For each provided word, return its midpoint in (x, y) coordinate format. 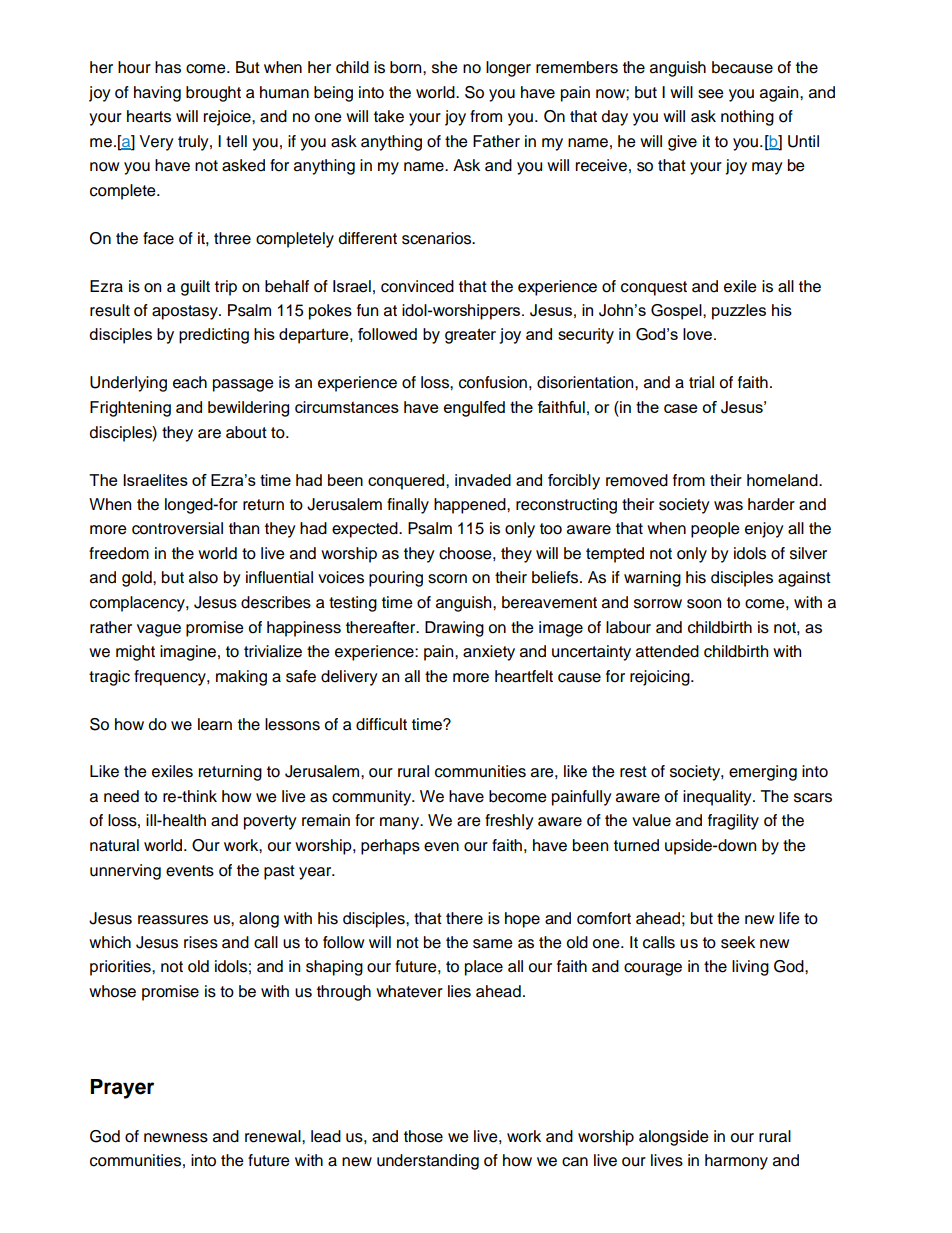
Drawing (454, 629)
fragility (733, 822)
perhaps (390, 847)
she (445, 67)
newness (176, 1138)
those (423, 1136)
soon (704, 604)
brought (213, 94)
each (190, 382)
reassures (173, 920)
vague (159, 630)
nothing (747, 118)
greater (470, 336)
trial (701, 382)
